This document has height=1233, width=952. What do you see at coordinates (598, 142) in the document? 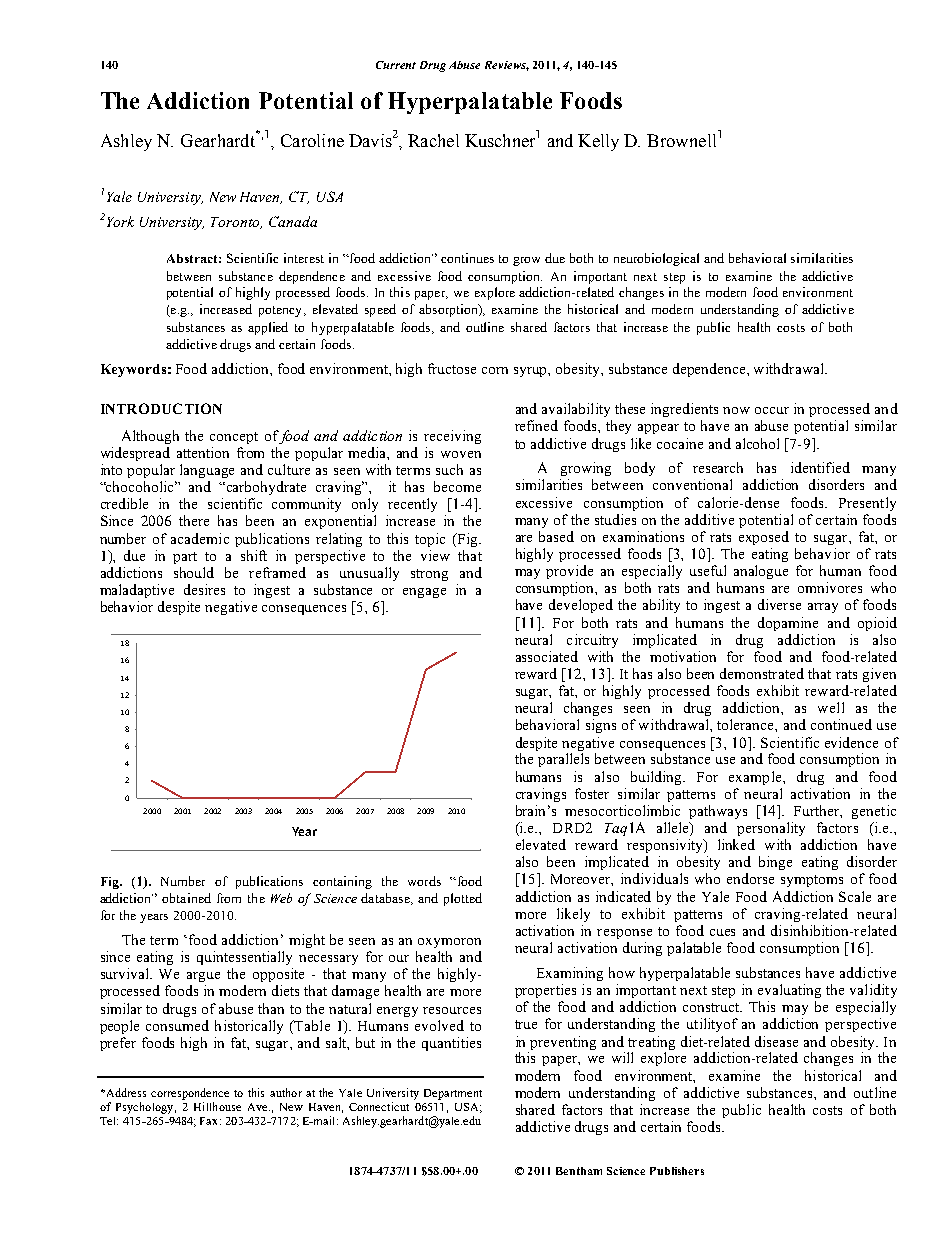
I see `Kelly` at bounding box center [598, 142].
